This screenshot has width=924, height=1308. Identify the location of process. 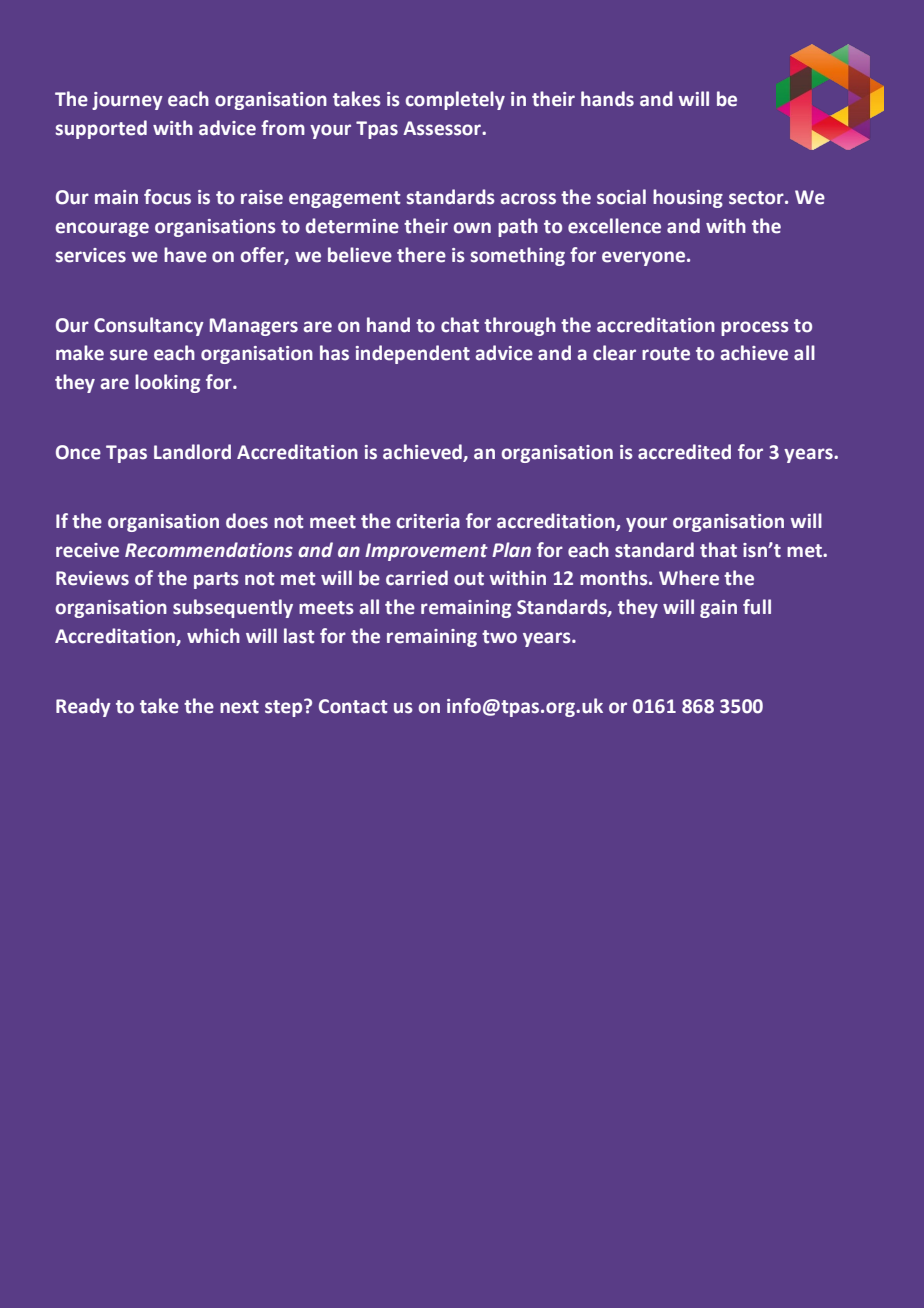
(755, 328).
